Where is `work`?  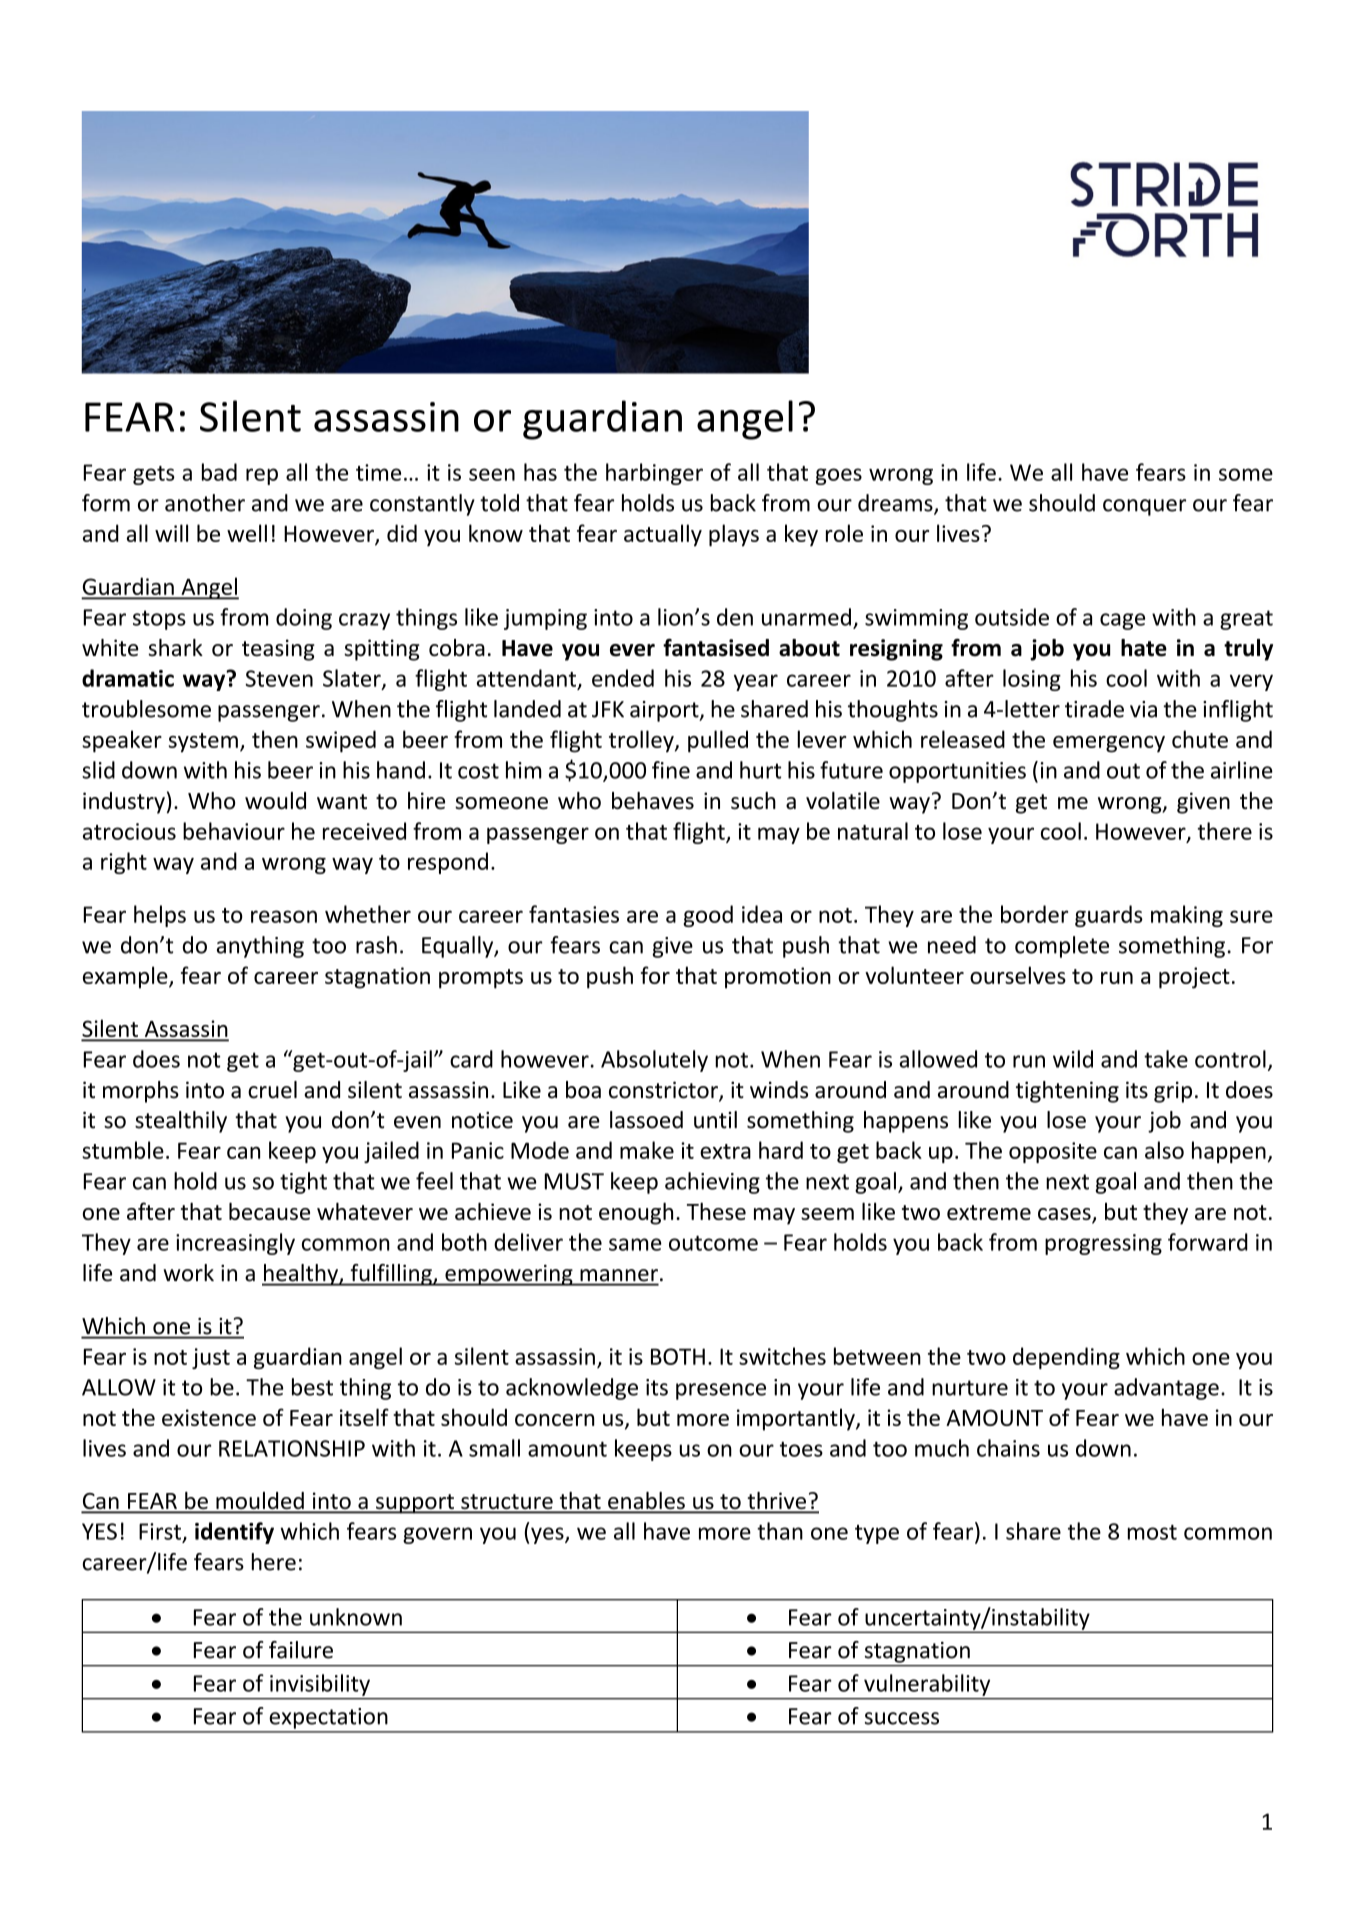 work is located at coordinates (188, 1273).
